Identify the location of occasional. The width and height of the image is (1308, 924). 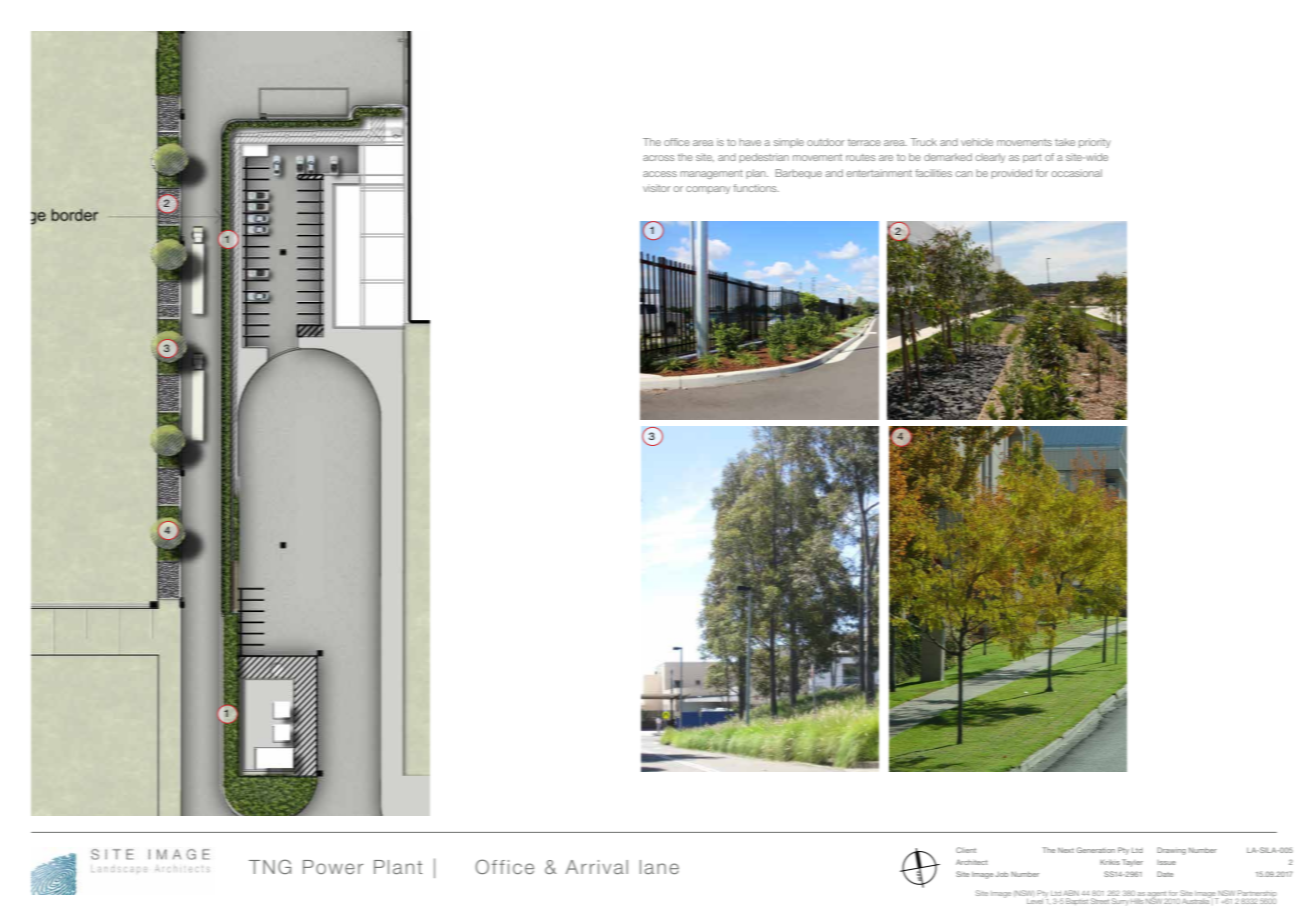
(1077, 173).
